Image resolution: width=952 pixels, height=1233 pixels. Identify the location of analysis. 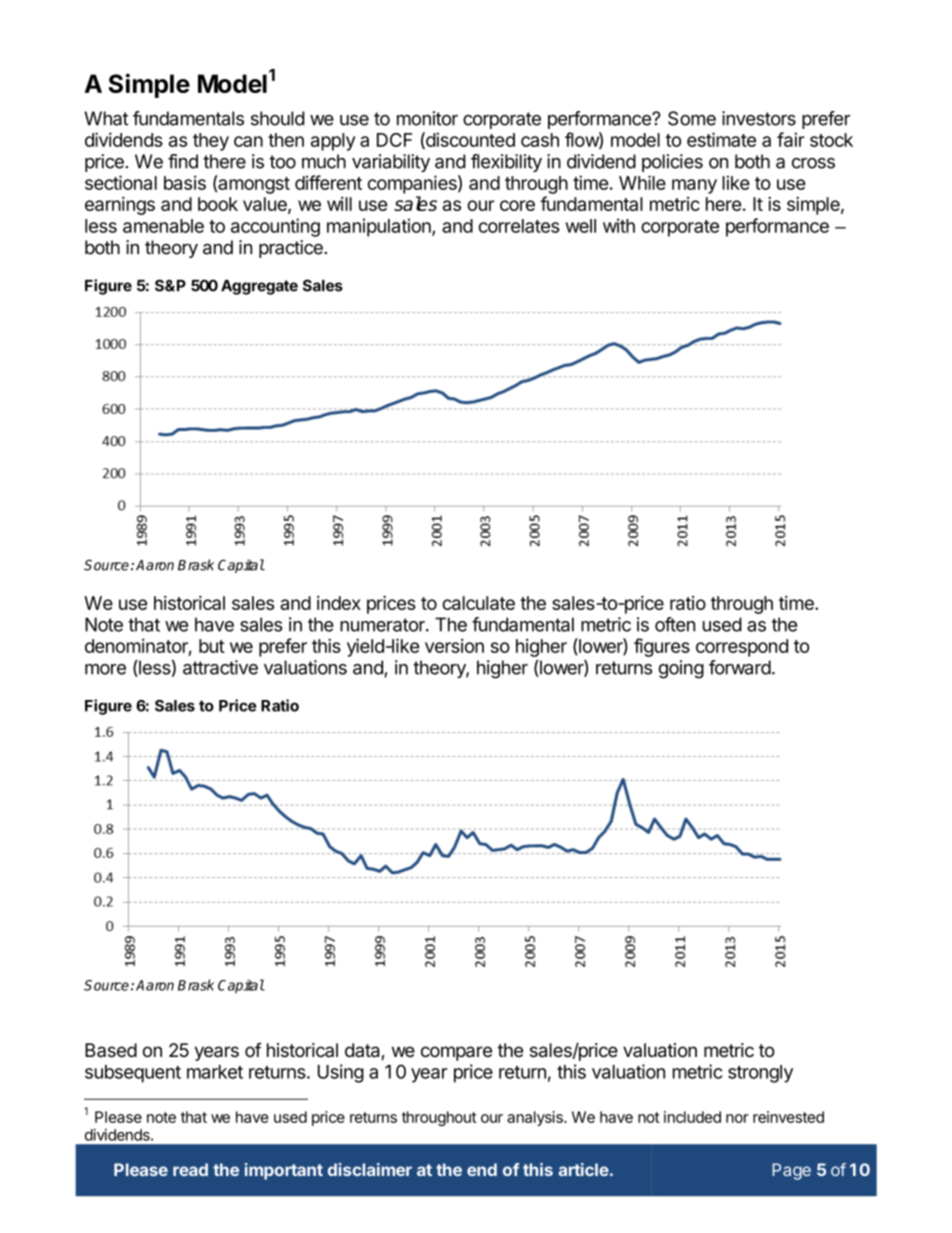
(536, 1118).
